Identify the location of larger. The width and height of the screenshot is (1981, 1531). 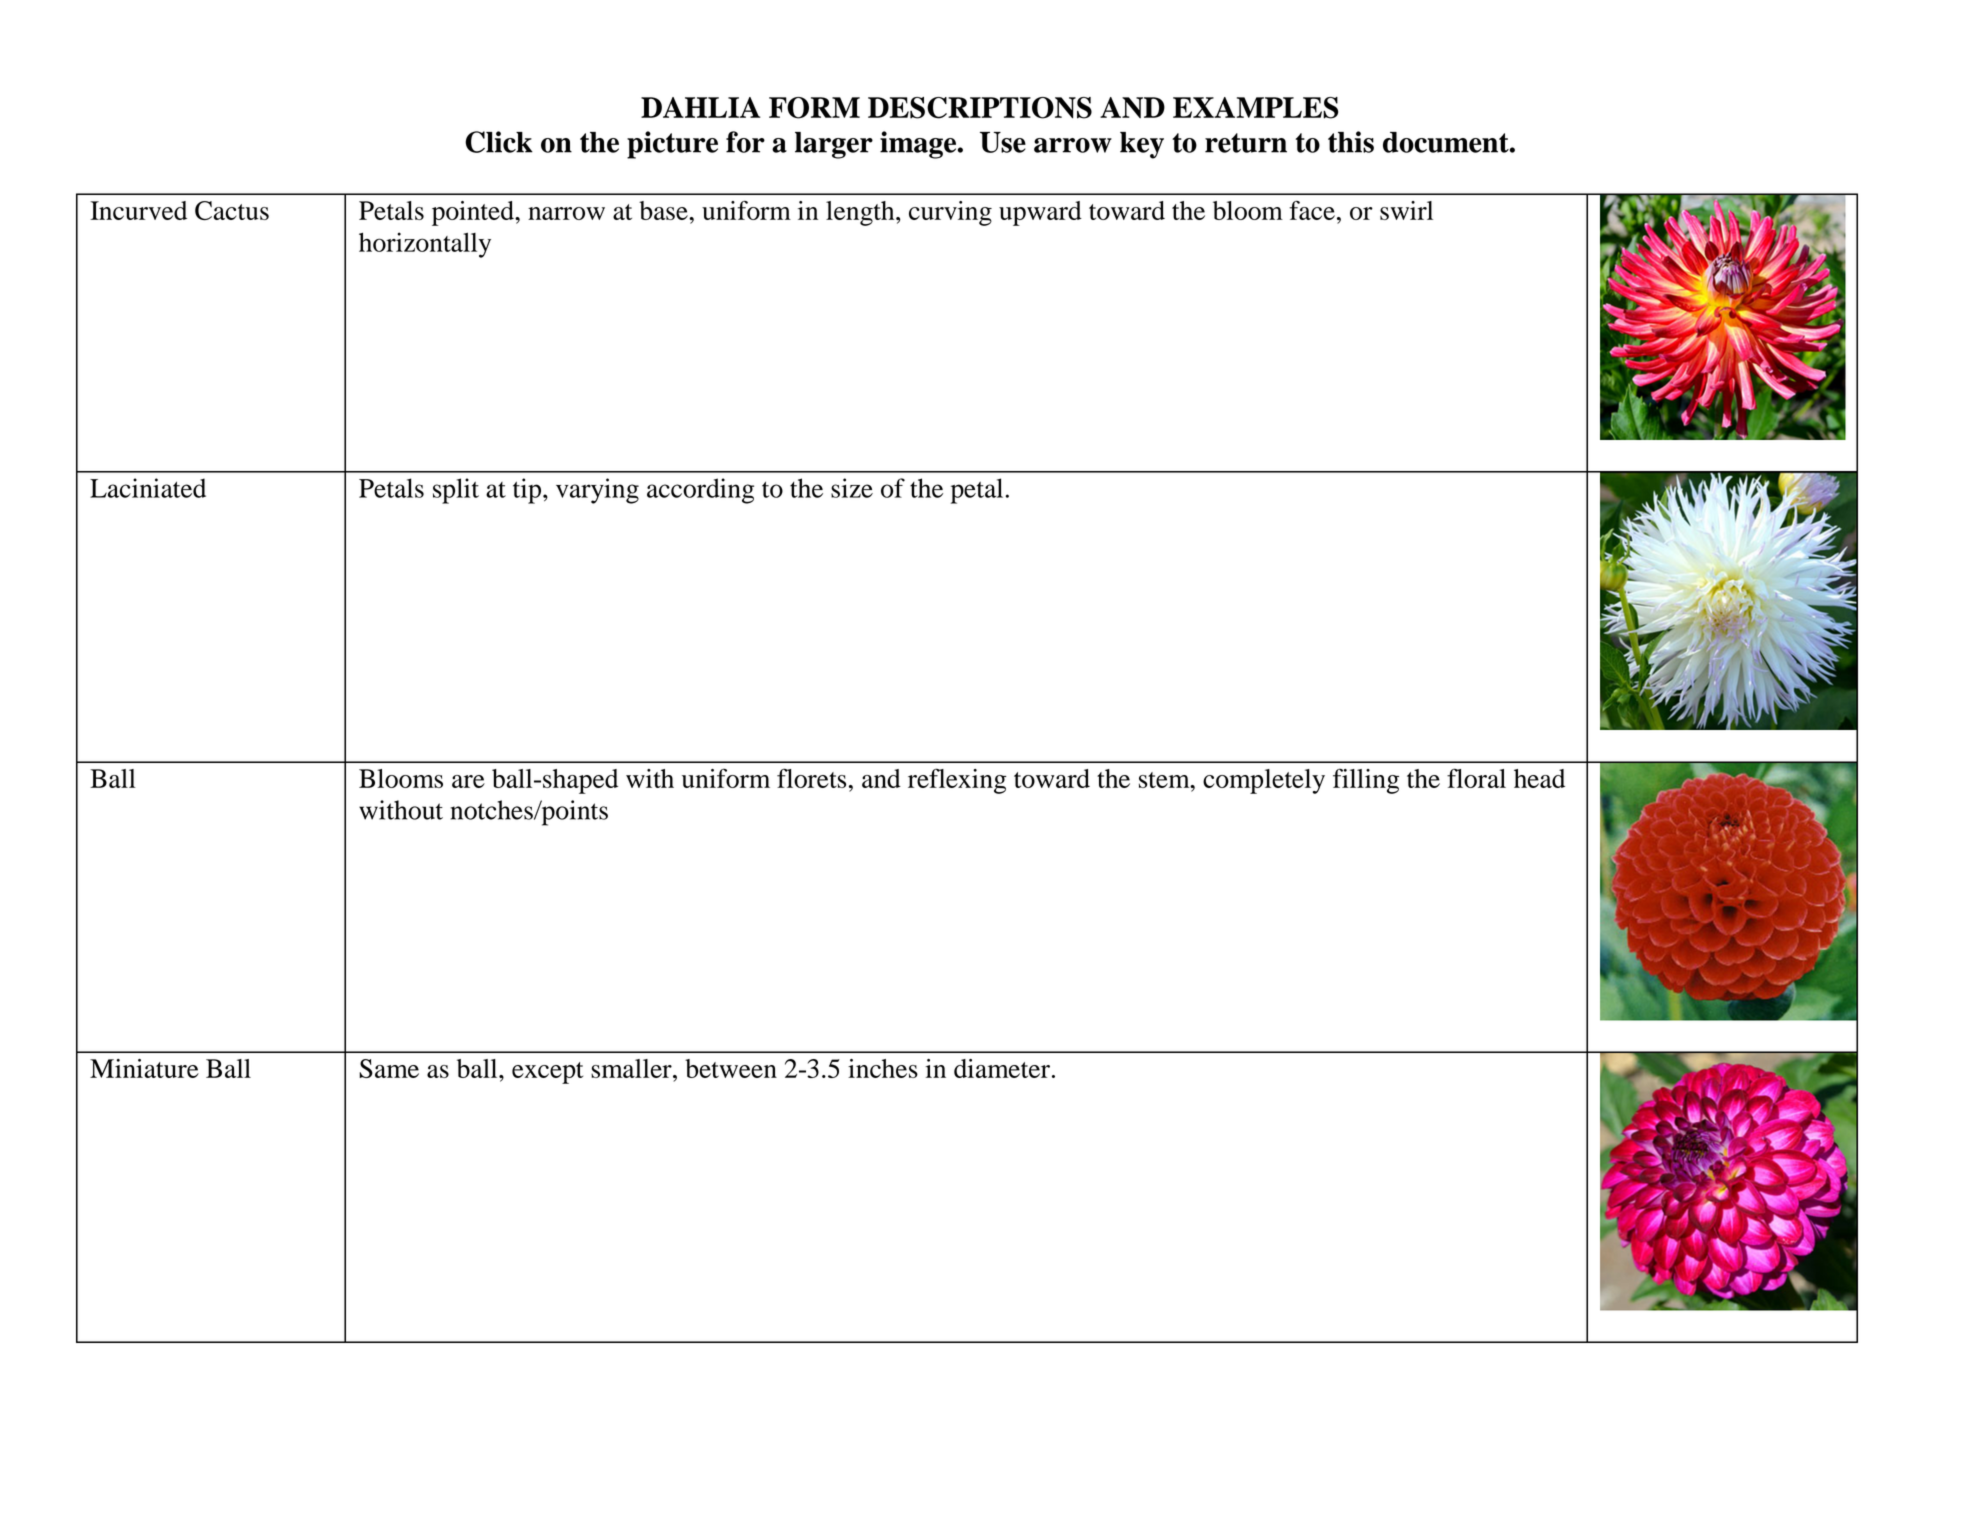
(834, 145).
